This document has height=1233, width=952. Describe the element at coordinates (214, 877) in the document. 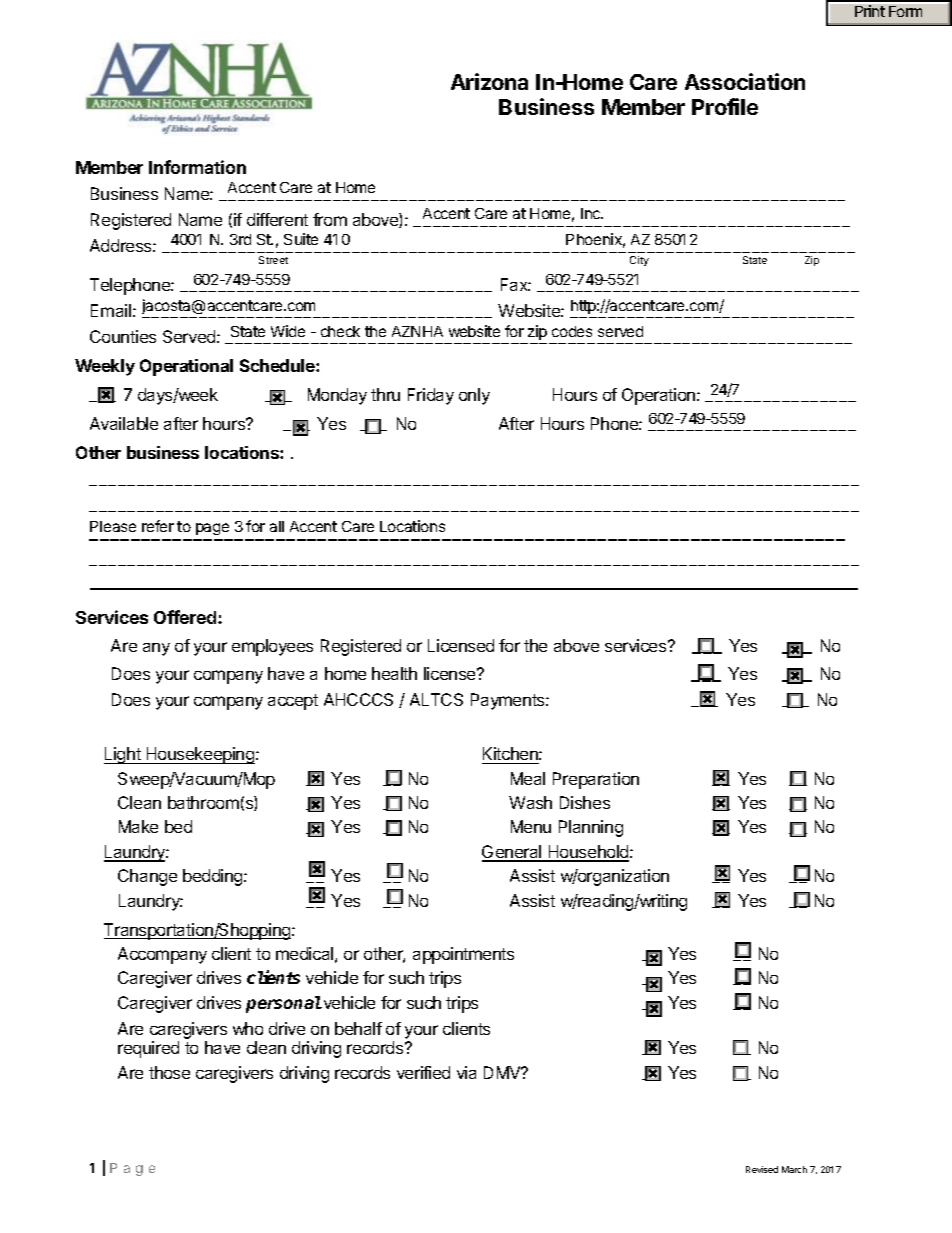

I see `bedding` at that location.
